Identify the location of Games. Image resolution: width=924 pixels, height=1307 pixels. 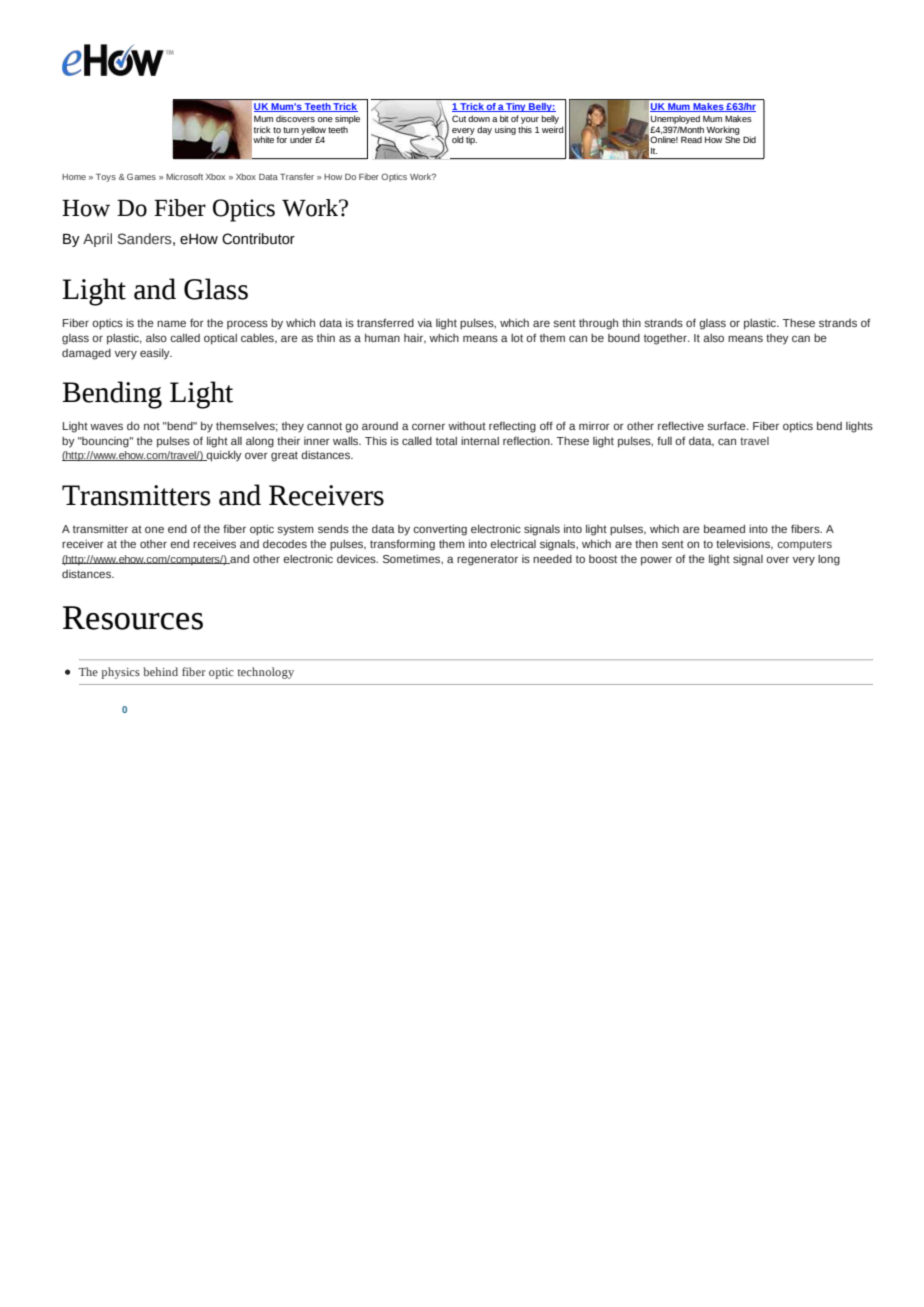
(141, 176).
